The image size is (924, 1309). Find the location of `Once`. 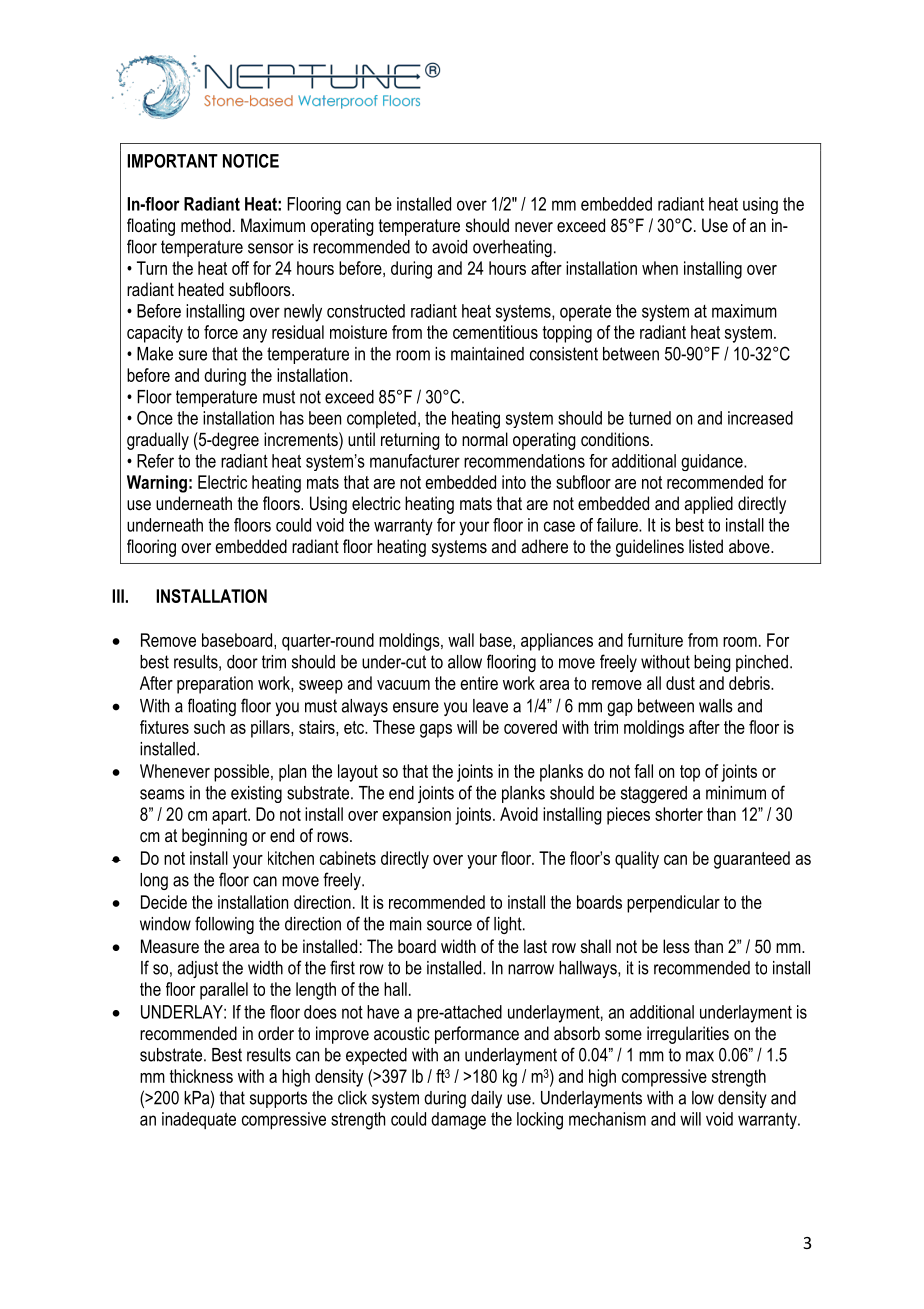

Once is located at coordinates (155, 418).
